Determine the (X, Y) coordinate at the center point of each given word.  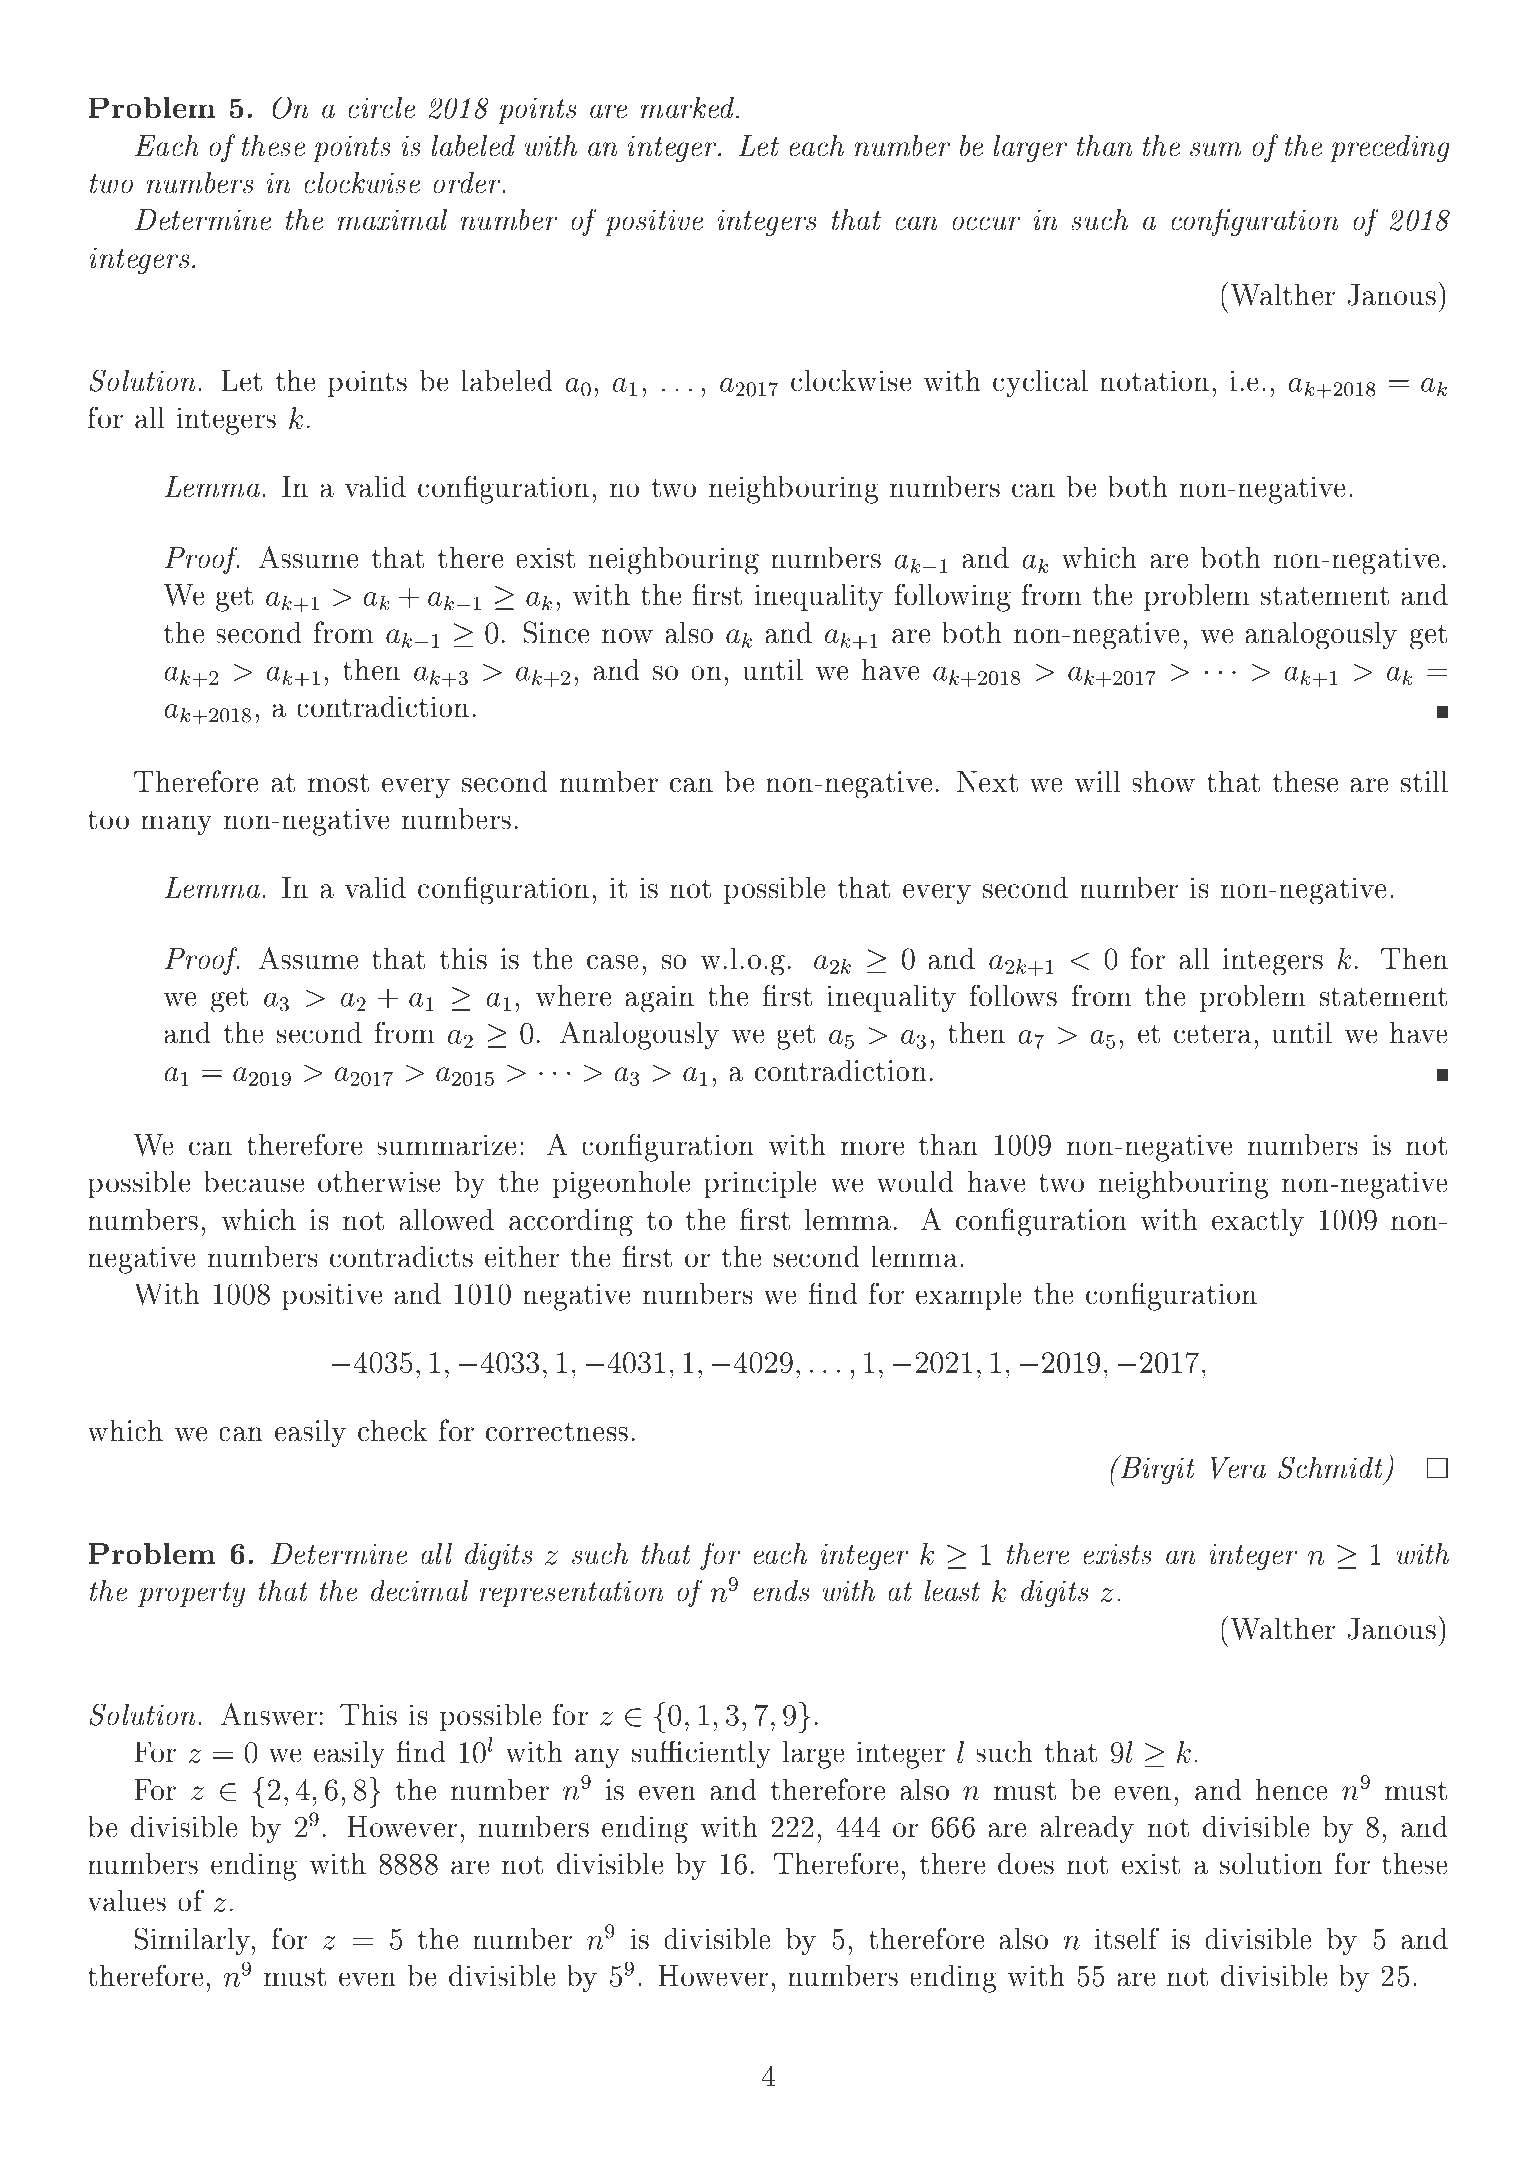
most (338, 782)
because (254, 1182)
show (1163, 781)
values (127, 1901)
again (660, 999)
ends (781, 1591)
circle (382, 108)
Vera (1238, 1468)
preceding (1390, 148)
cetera (1213, 1034)
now (627, 636)
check (392, 1430)
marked (689, 108)
